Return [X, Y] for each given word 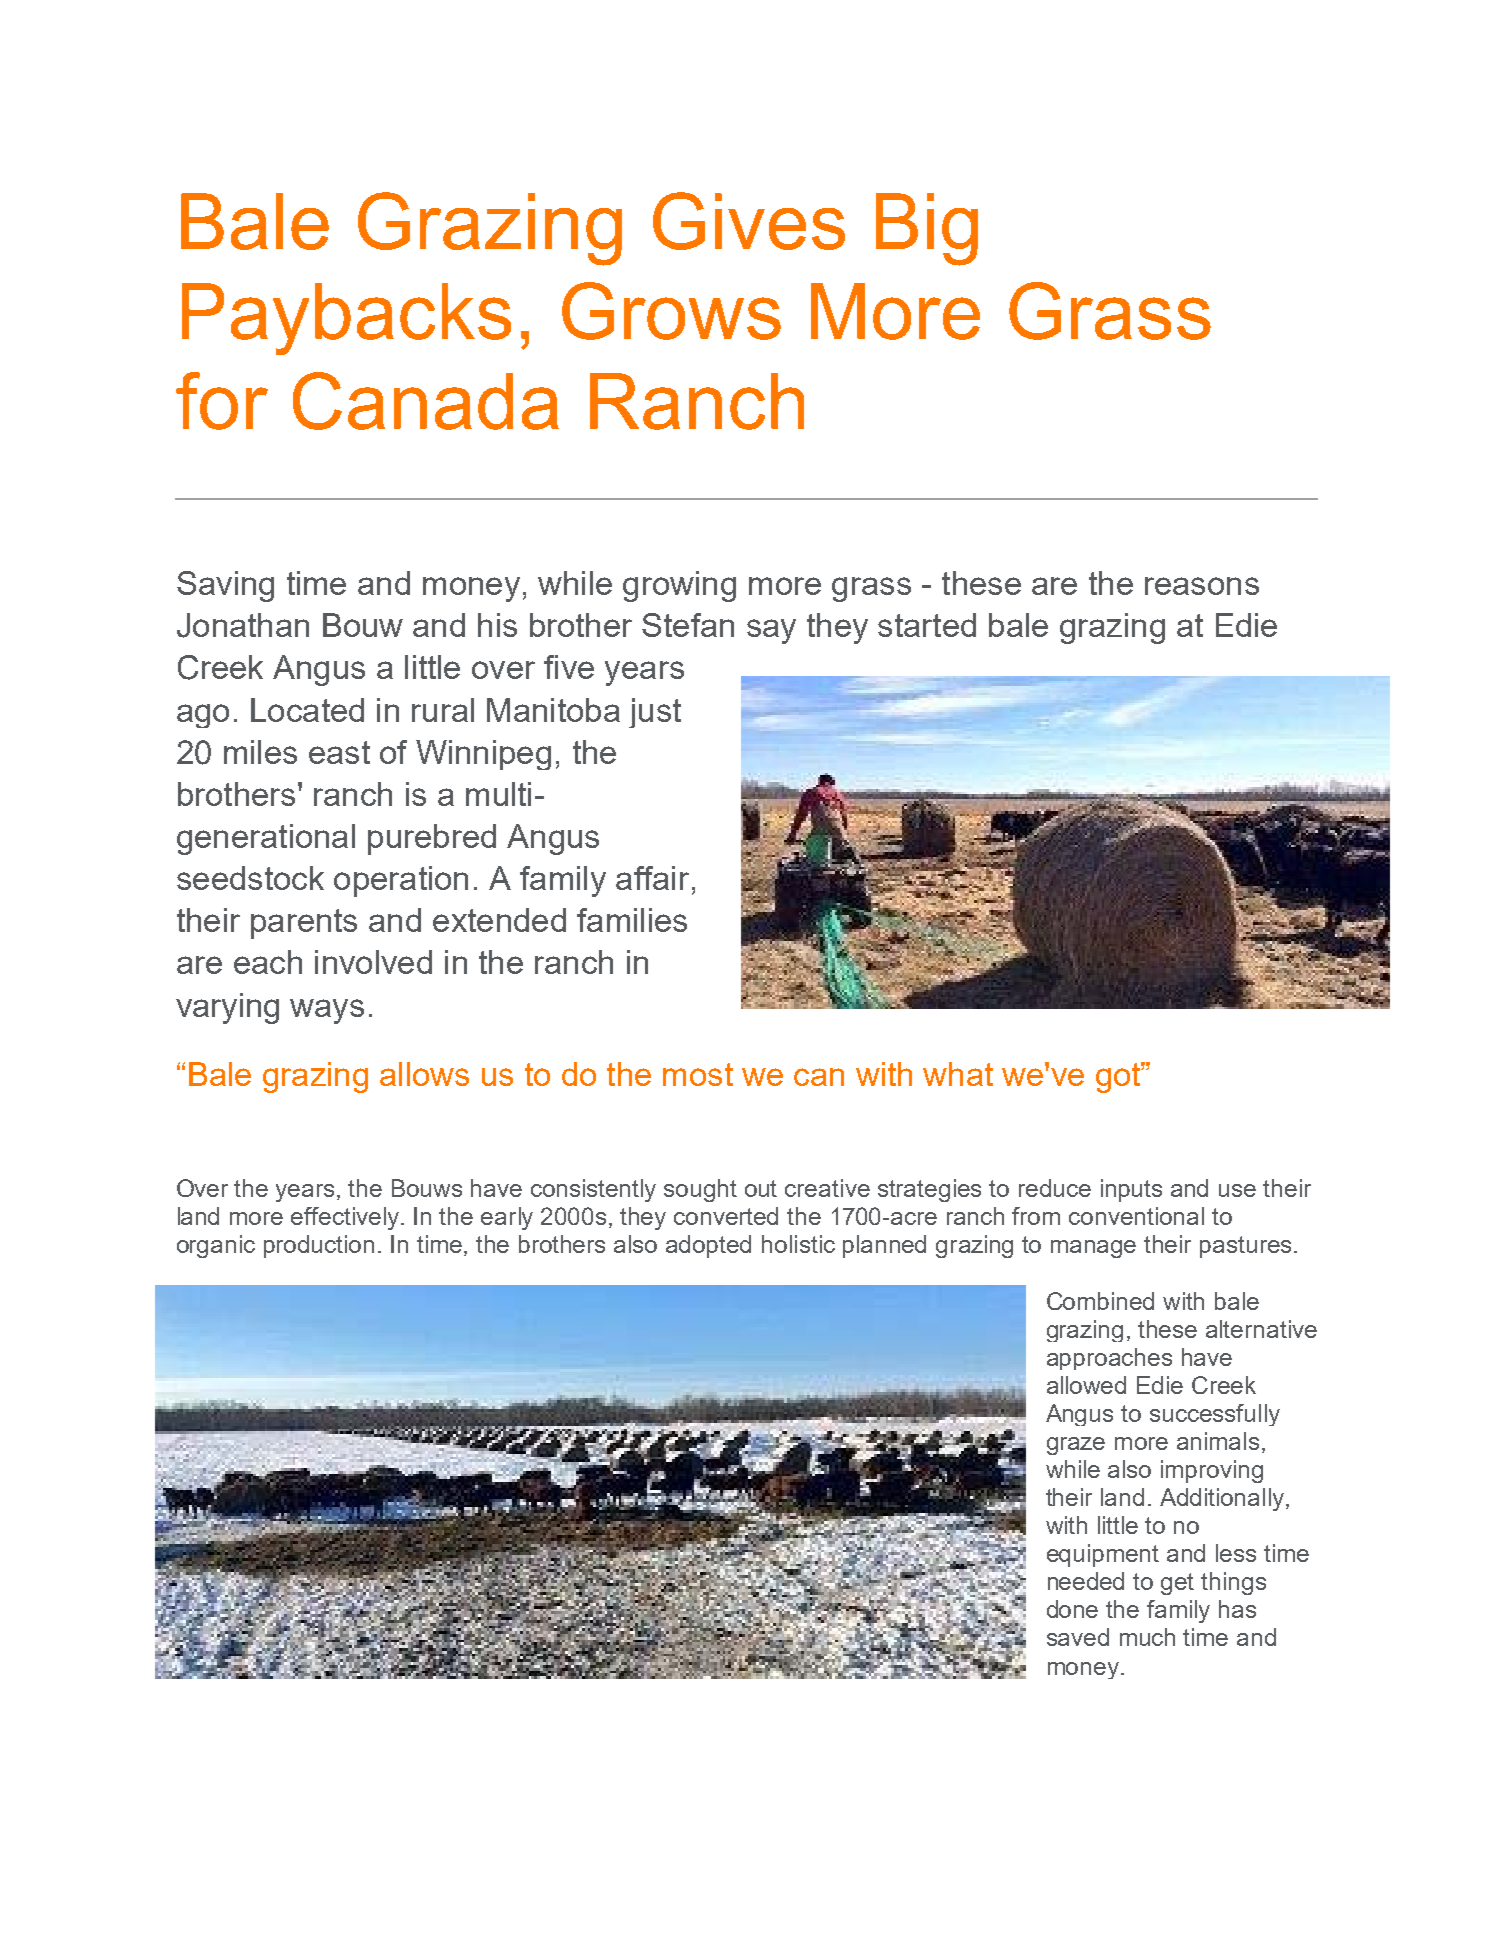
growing [679, 586]
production [319, 1246]
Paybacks [346, 319]
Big [927, 229]
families [632, 920]
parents [304, 924]
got [1119, 1077]
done [1072, 1609]
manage [1093, 1249]
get [1177, 1584]
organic [216, 1246]
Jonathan [243, 625]
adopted [708, 1246]
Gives [749, 221]
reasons [1202, 586]
